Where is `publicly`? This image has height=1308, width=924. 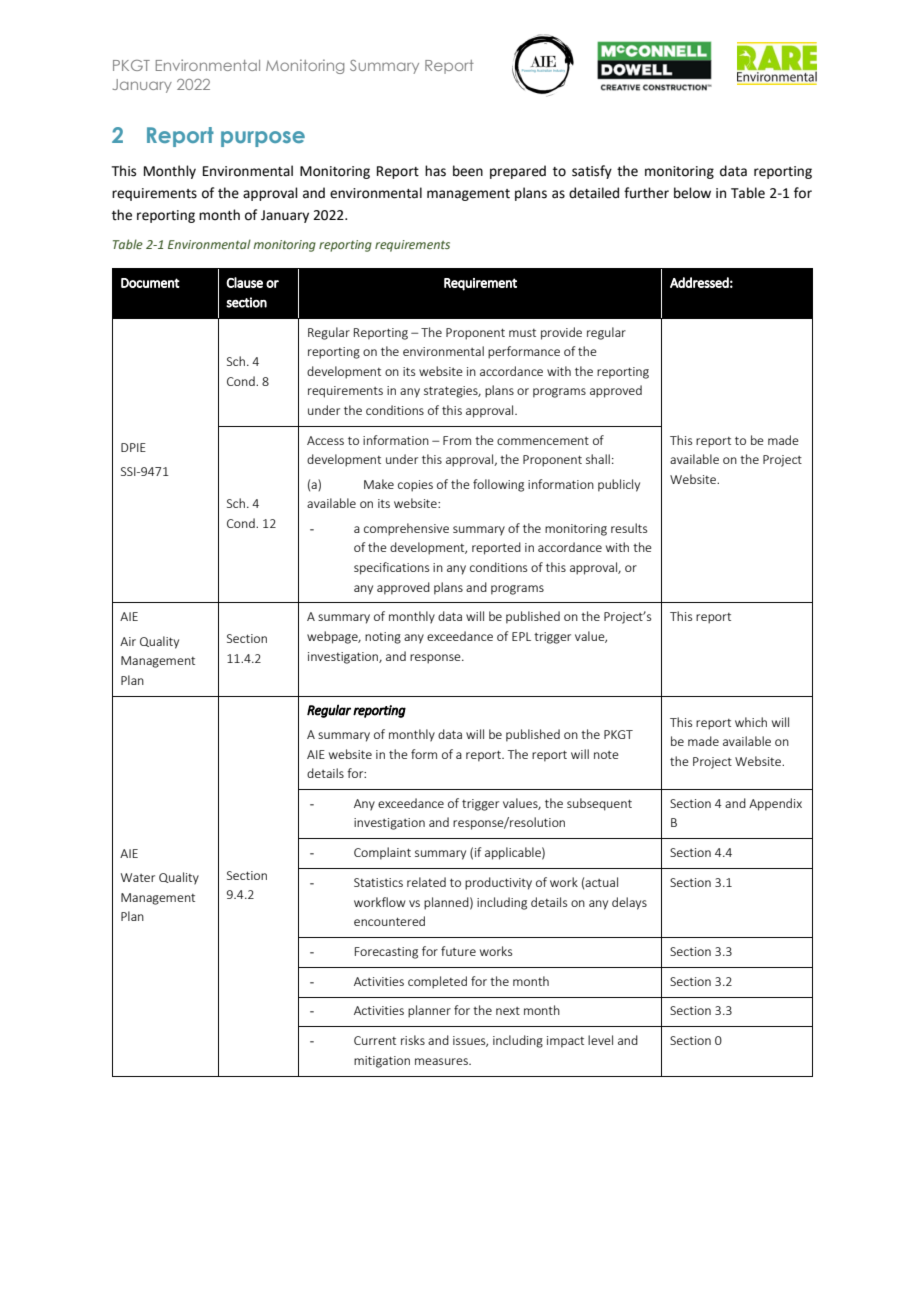
publicly is located at coordinates (619, 485).
